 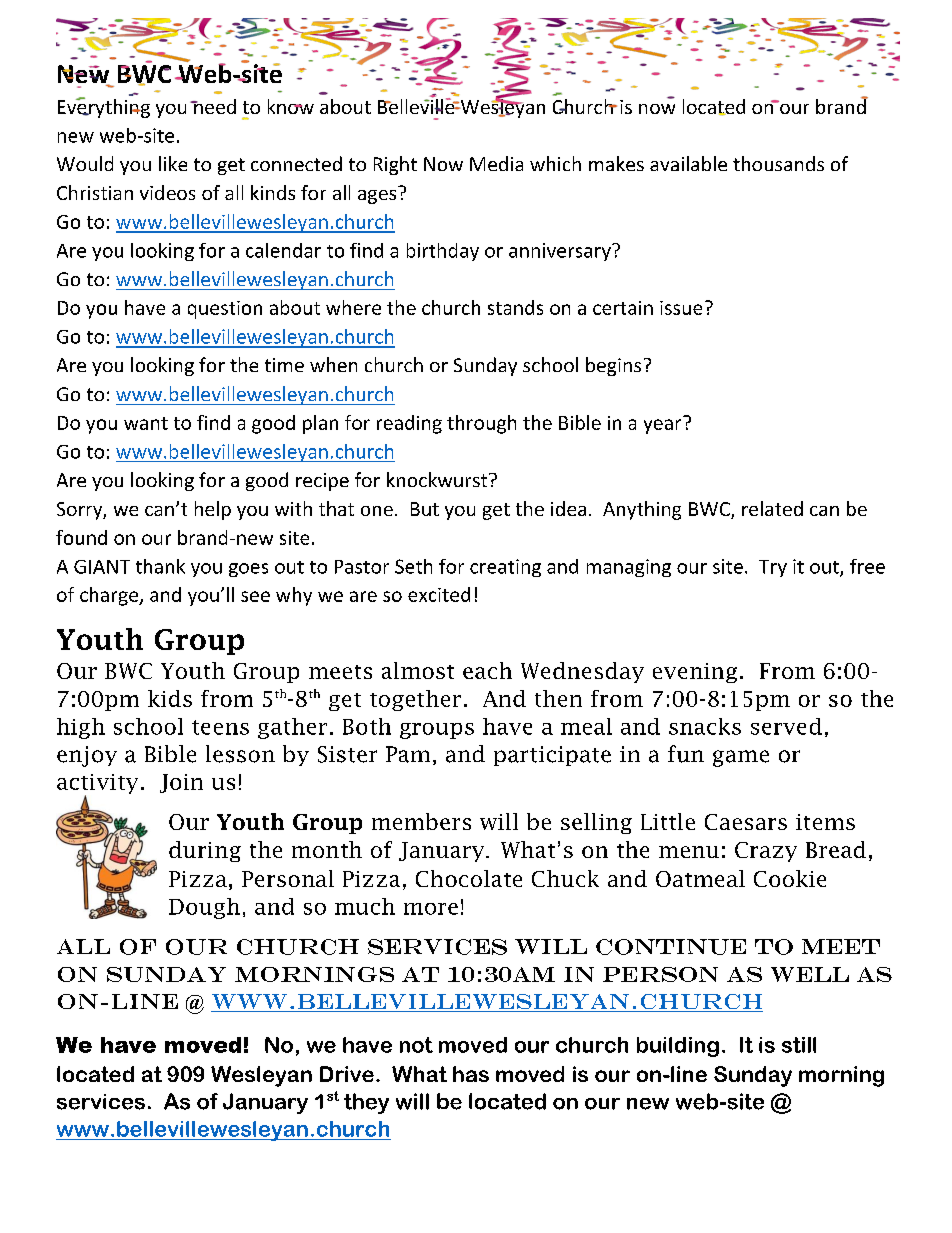 What do you see at coordinates (347, 1074) in the page?
I see `Drive` at bounding box center [347, 1074].
